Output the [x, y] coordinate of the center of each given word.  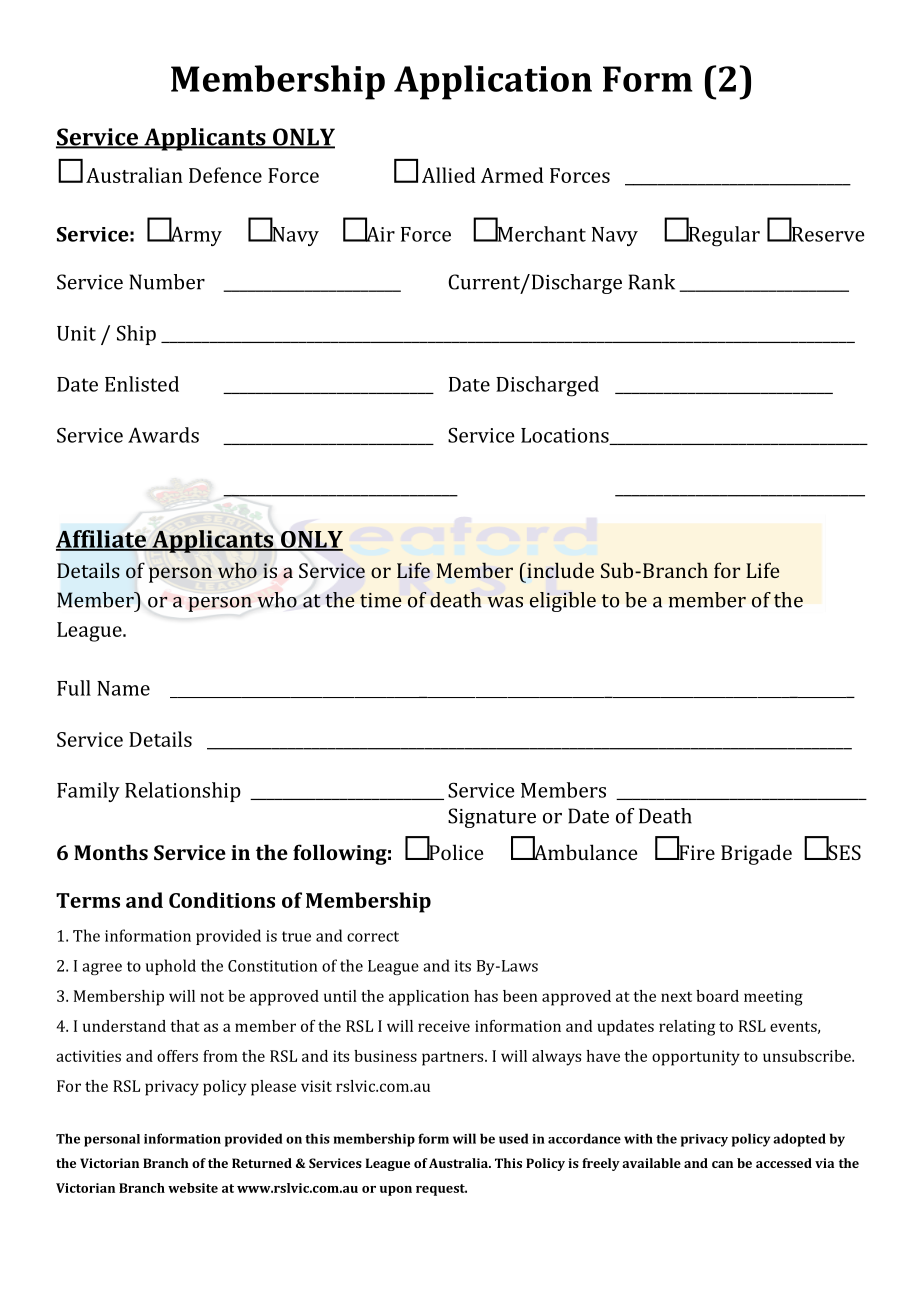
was [505, 602]
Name [123, 688]
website [193, 1188]
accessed [784, 1163]
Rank [652, 282]
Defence [225, 175]
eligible [563, 602]
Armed [512, 175]
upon [396, 1191]
